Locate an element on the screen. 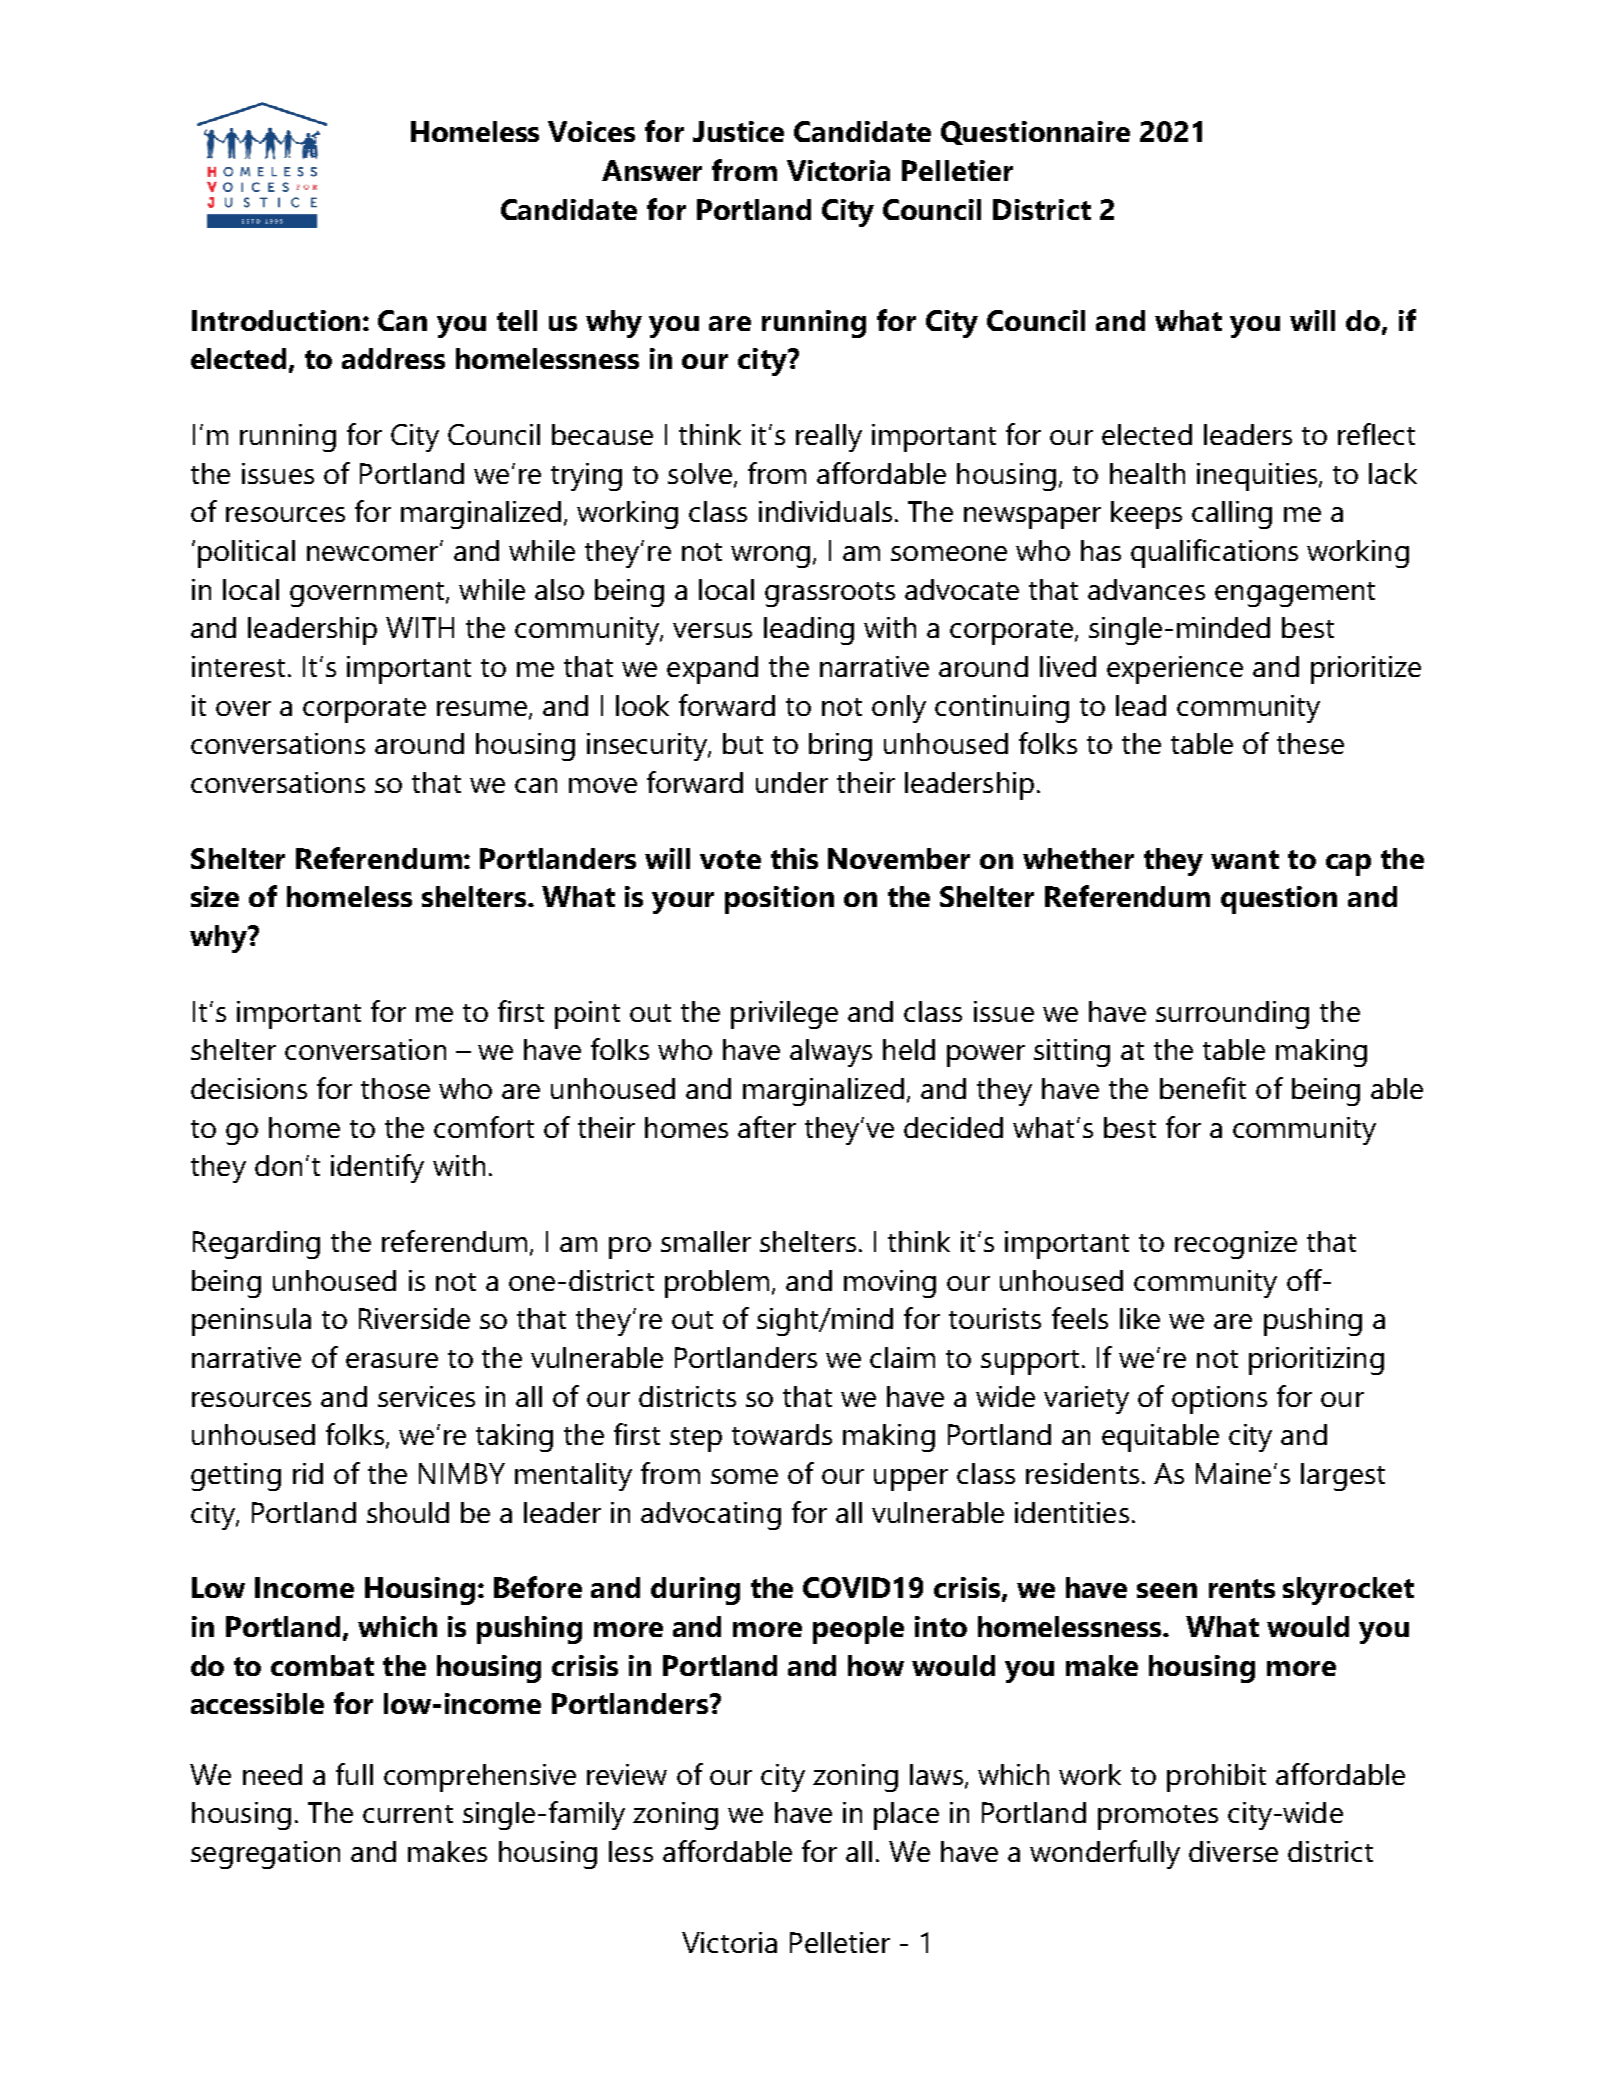 The width and height of the screenshot is (1616, 2091). Introduction is located at coordinates (276, 320).
